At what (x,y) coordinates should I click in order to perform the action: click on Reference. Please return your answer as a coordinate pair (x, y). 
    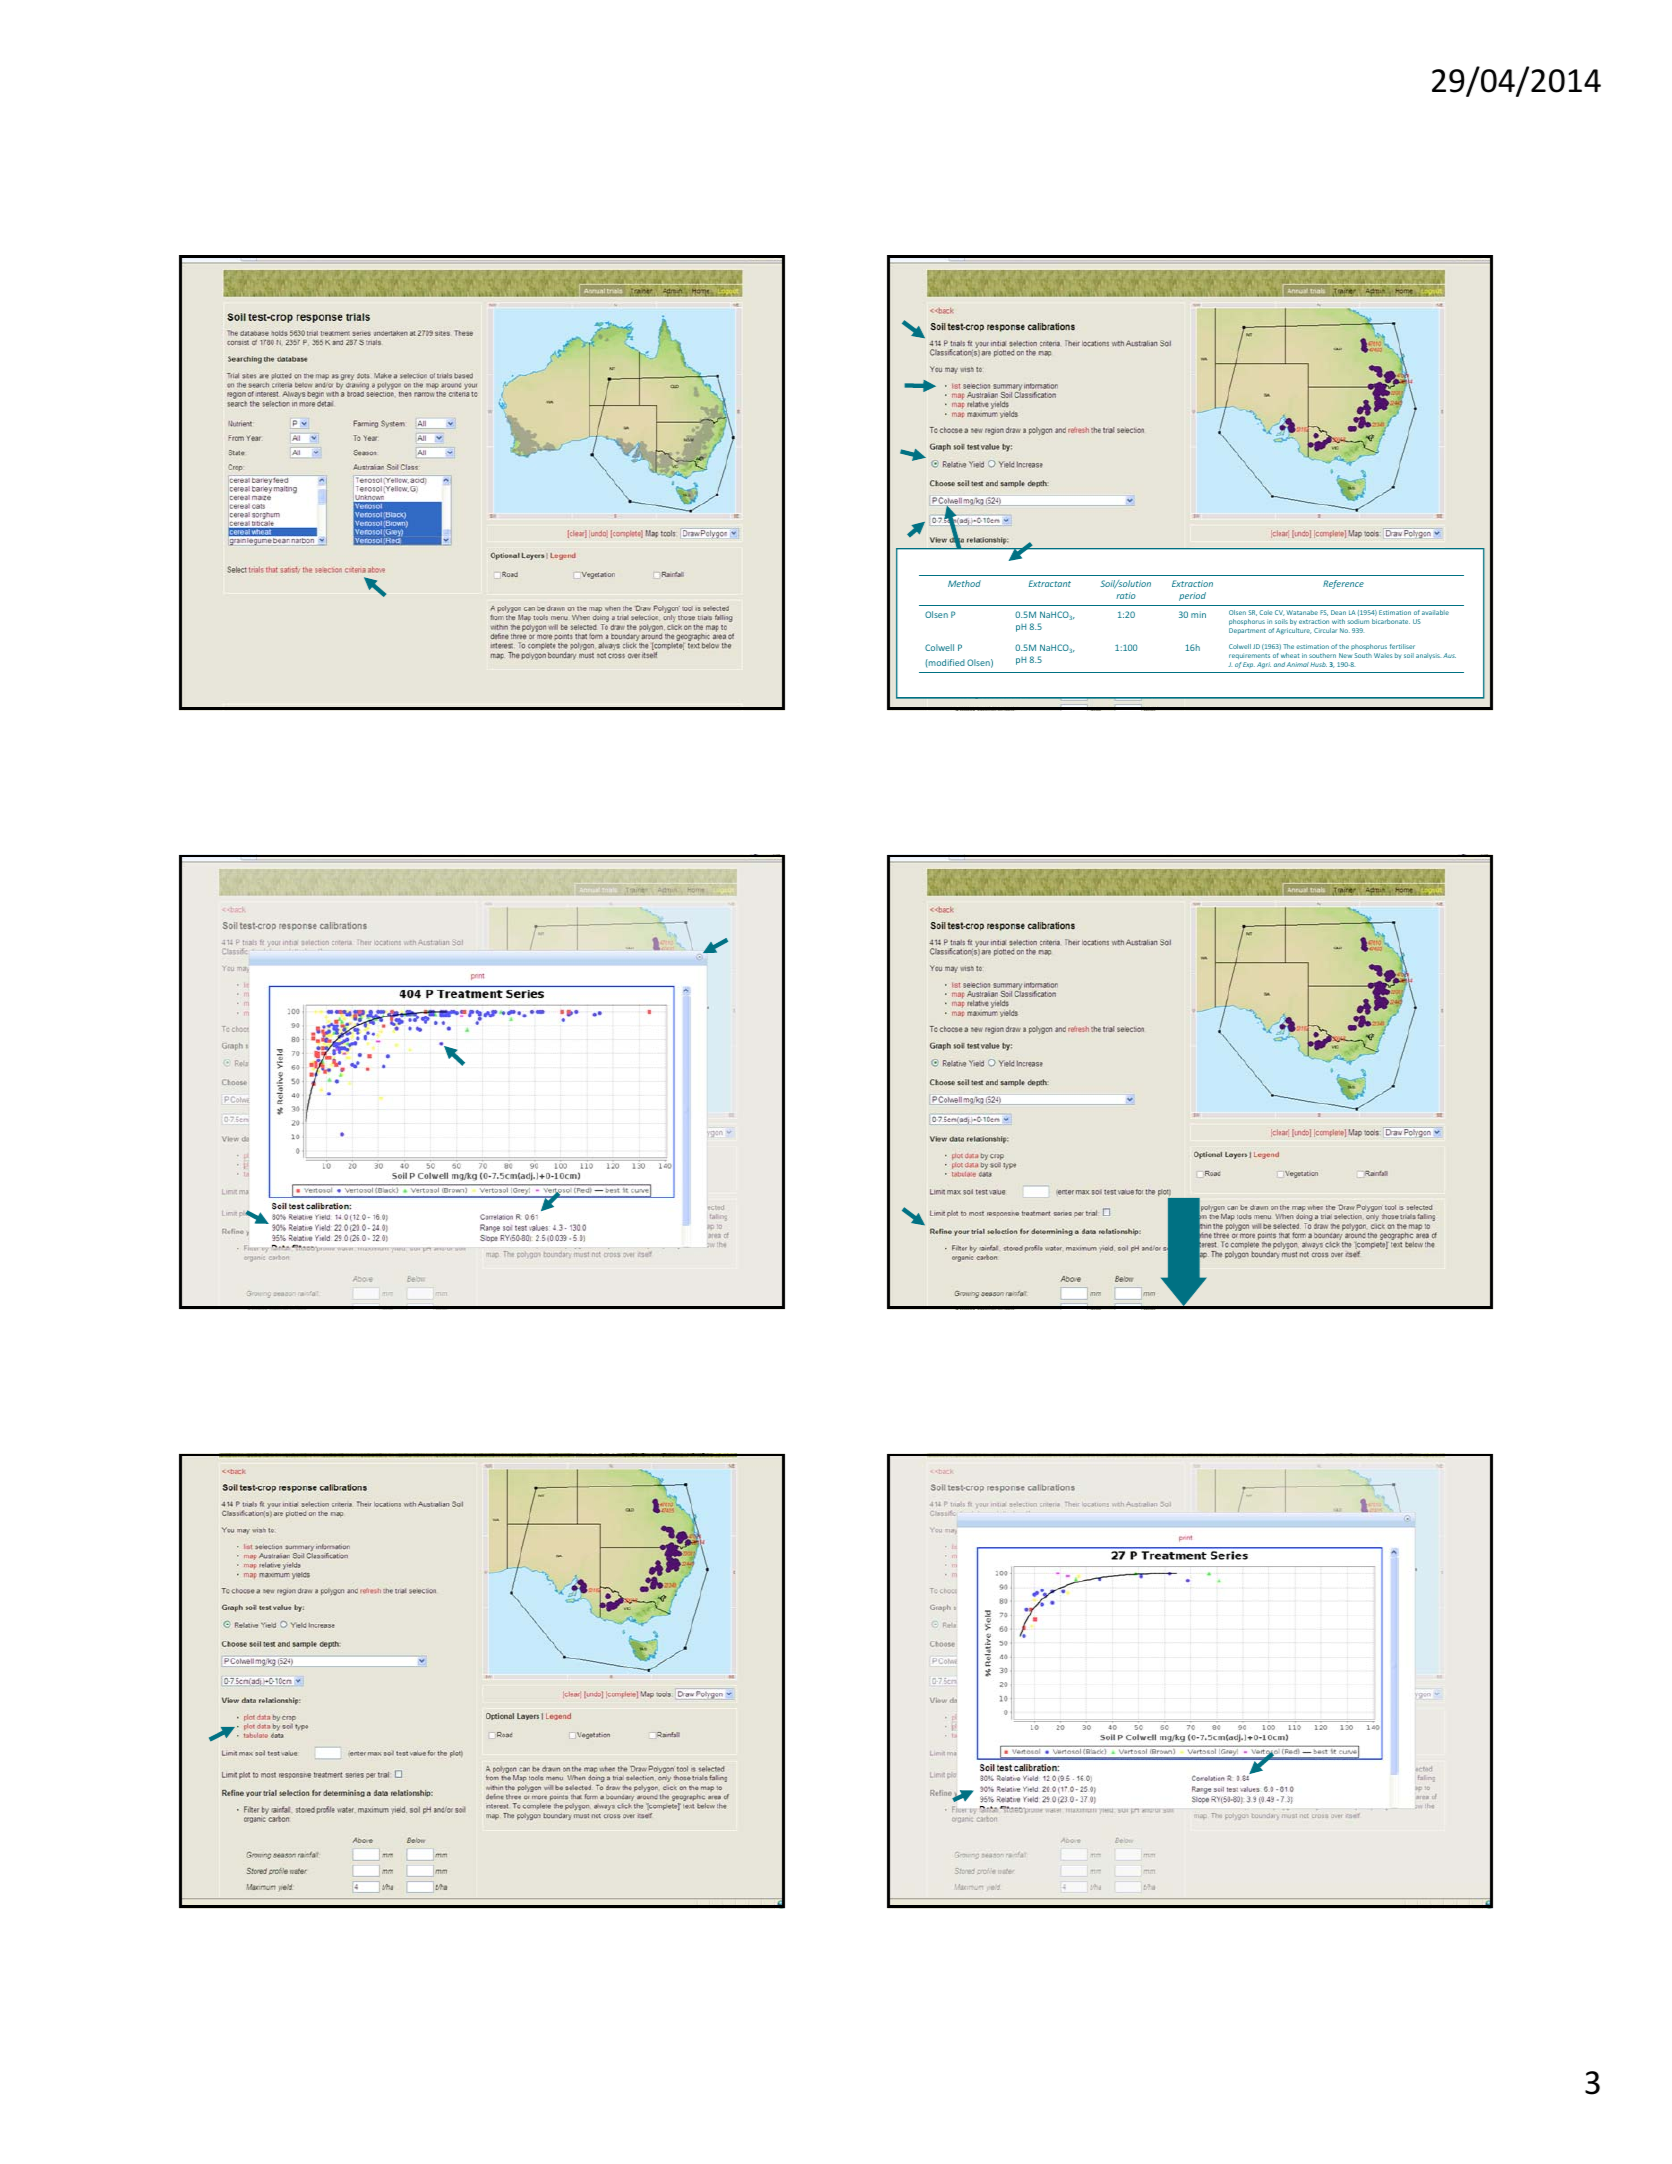
    Looking at the image, I should click on (1343, 584).
